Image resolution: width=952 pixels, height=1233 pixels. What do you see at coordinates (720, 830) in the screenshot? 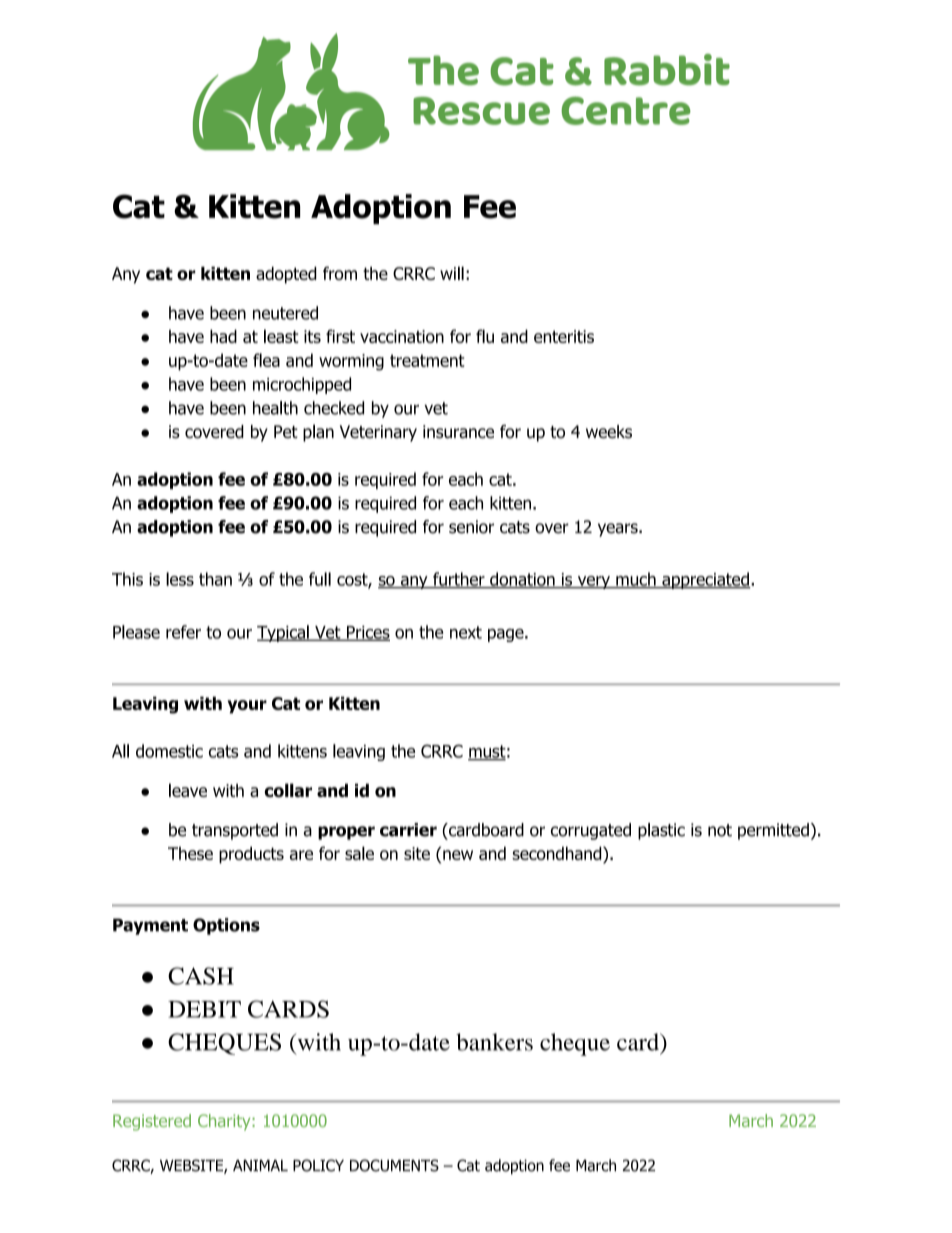
I see `not` at bounding box center [720, 830].
